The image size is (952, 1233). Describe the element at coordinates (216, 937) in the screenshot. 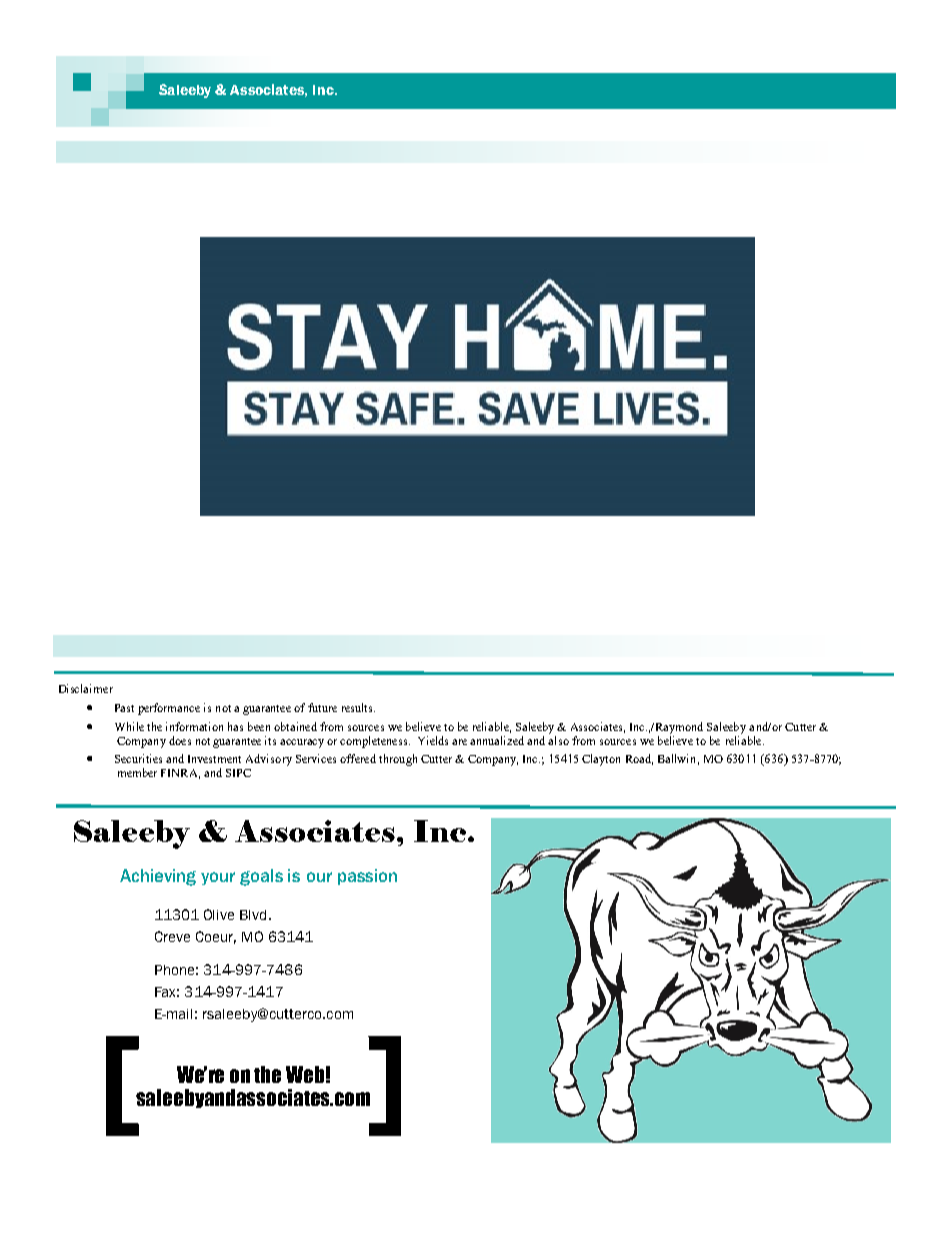

I see `Coeur` at that location.
